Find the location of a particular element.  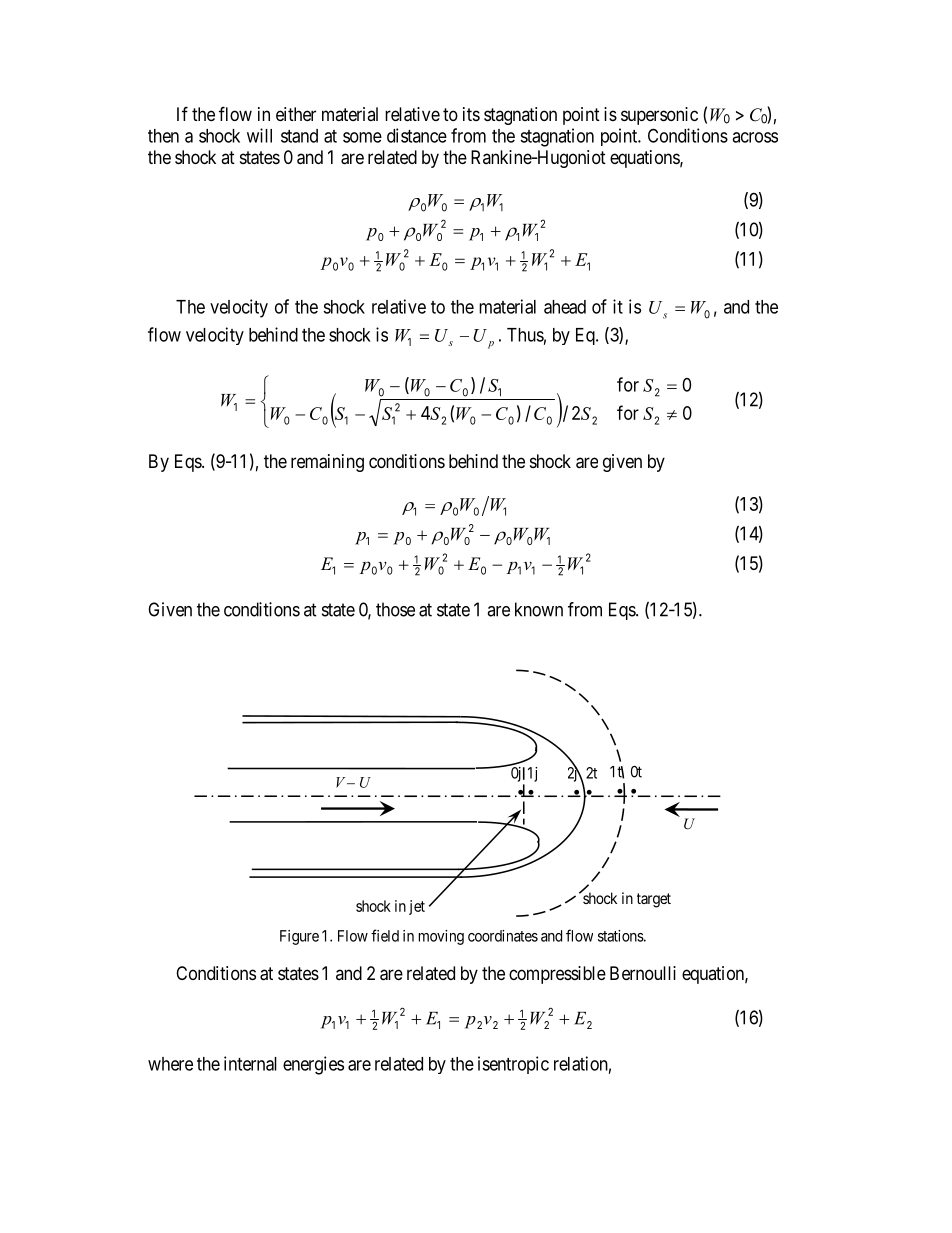

known is located at coordinates (539, 609).
